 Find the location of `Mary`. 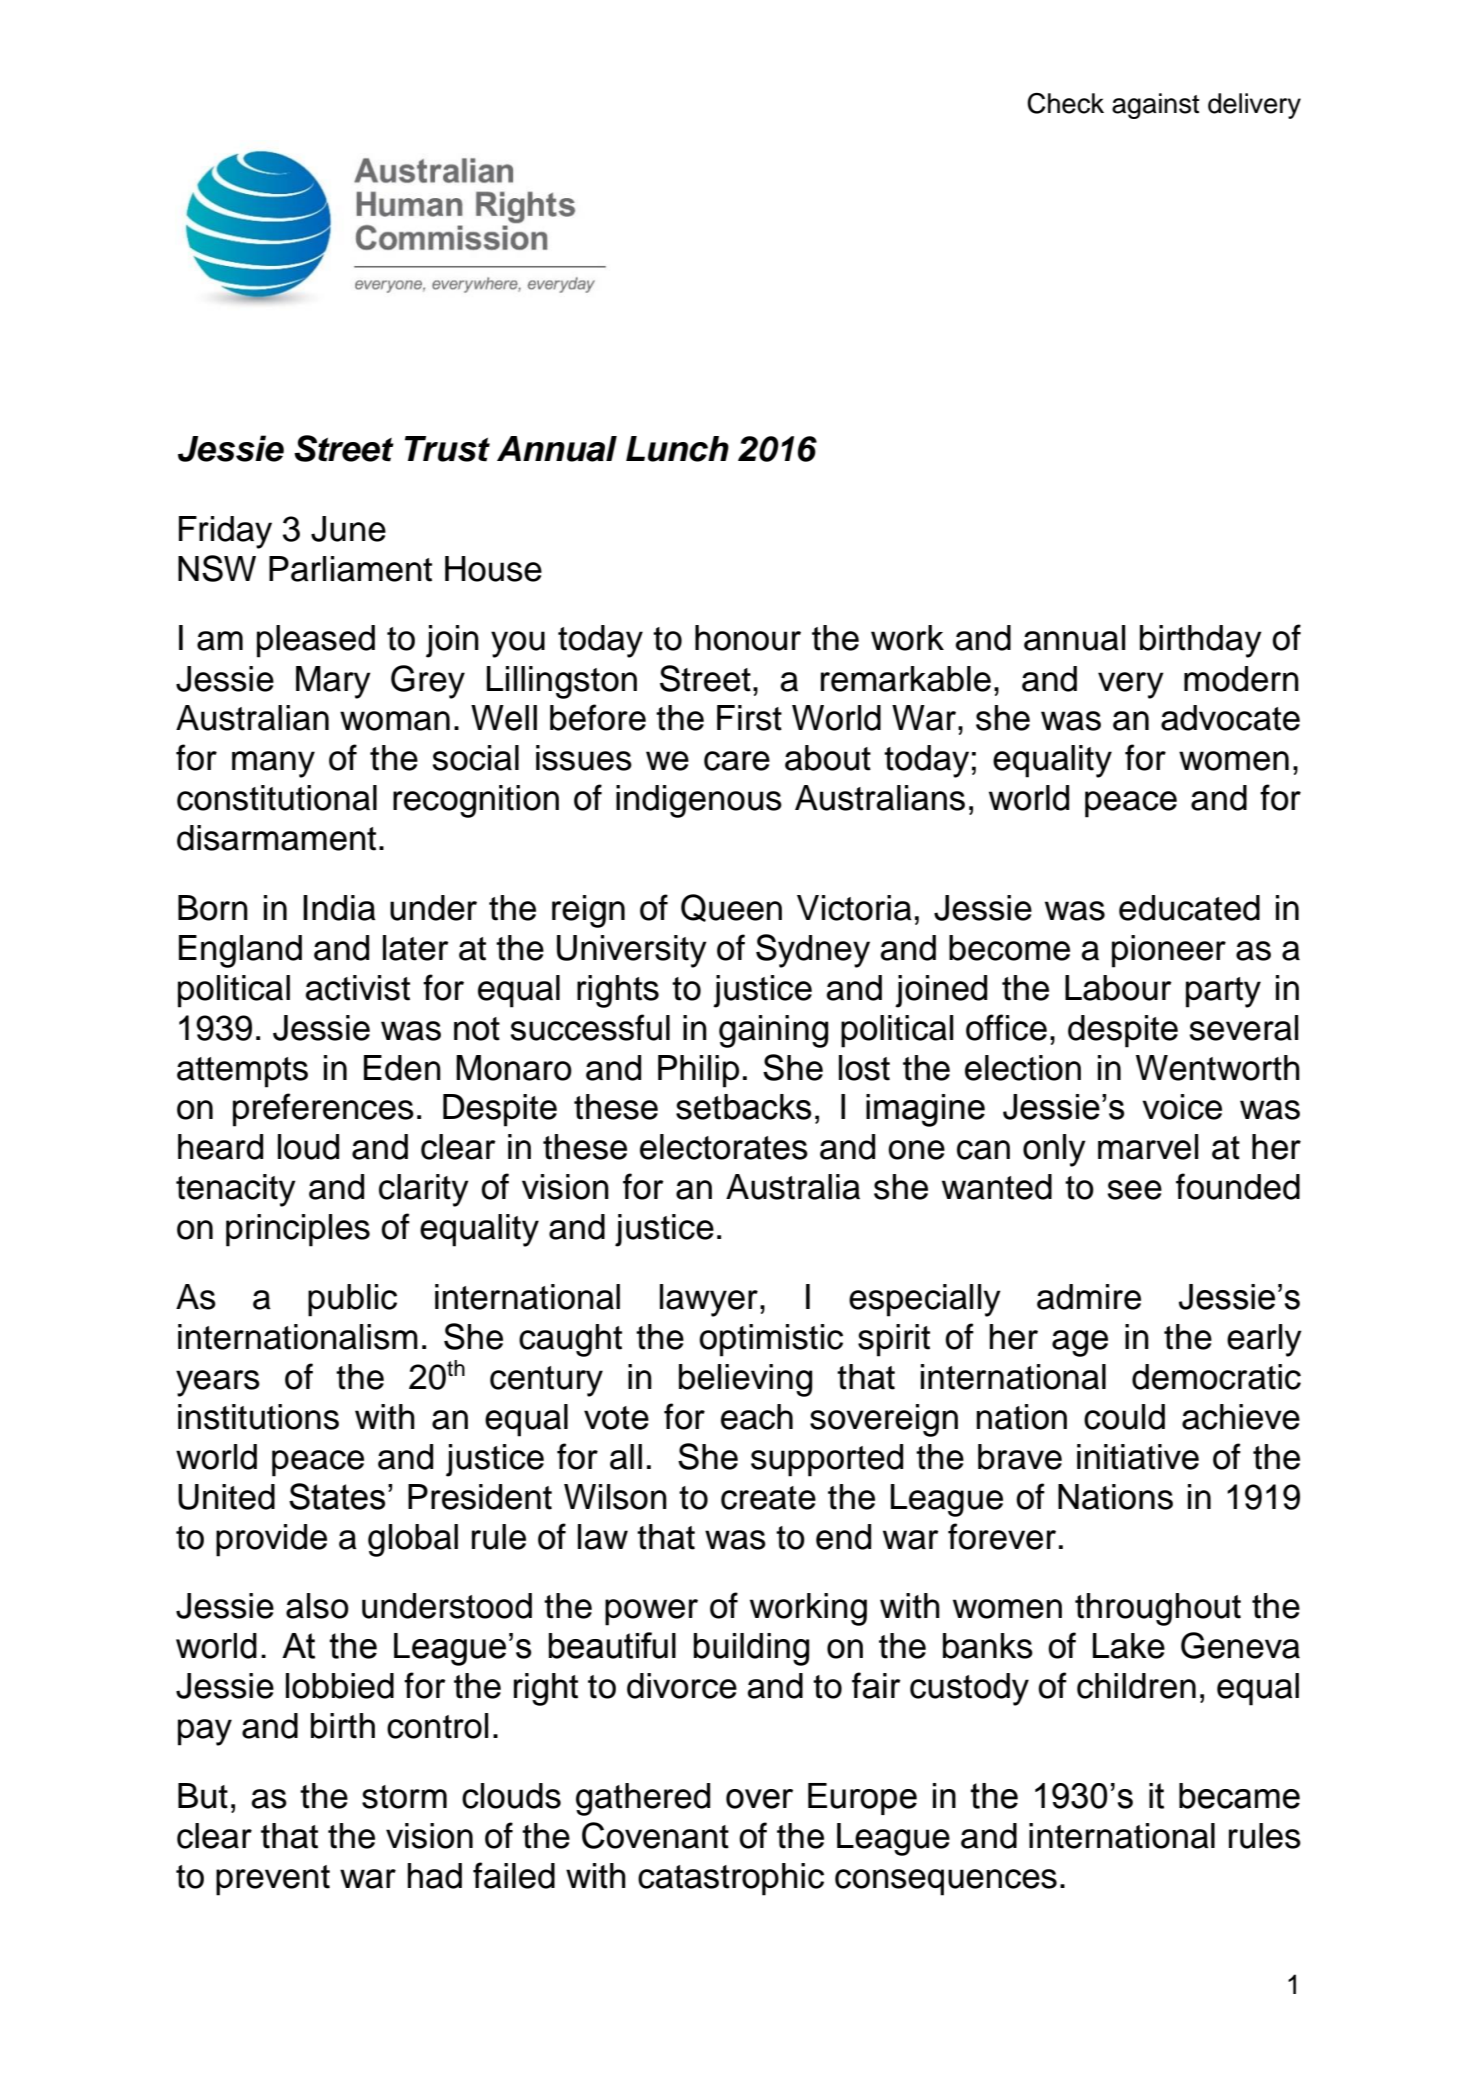

Mary is located at coordinates (333, 682).
